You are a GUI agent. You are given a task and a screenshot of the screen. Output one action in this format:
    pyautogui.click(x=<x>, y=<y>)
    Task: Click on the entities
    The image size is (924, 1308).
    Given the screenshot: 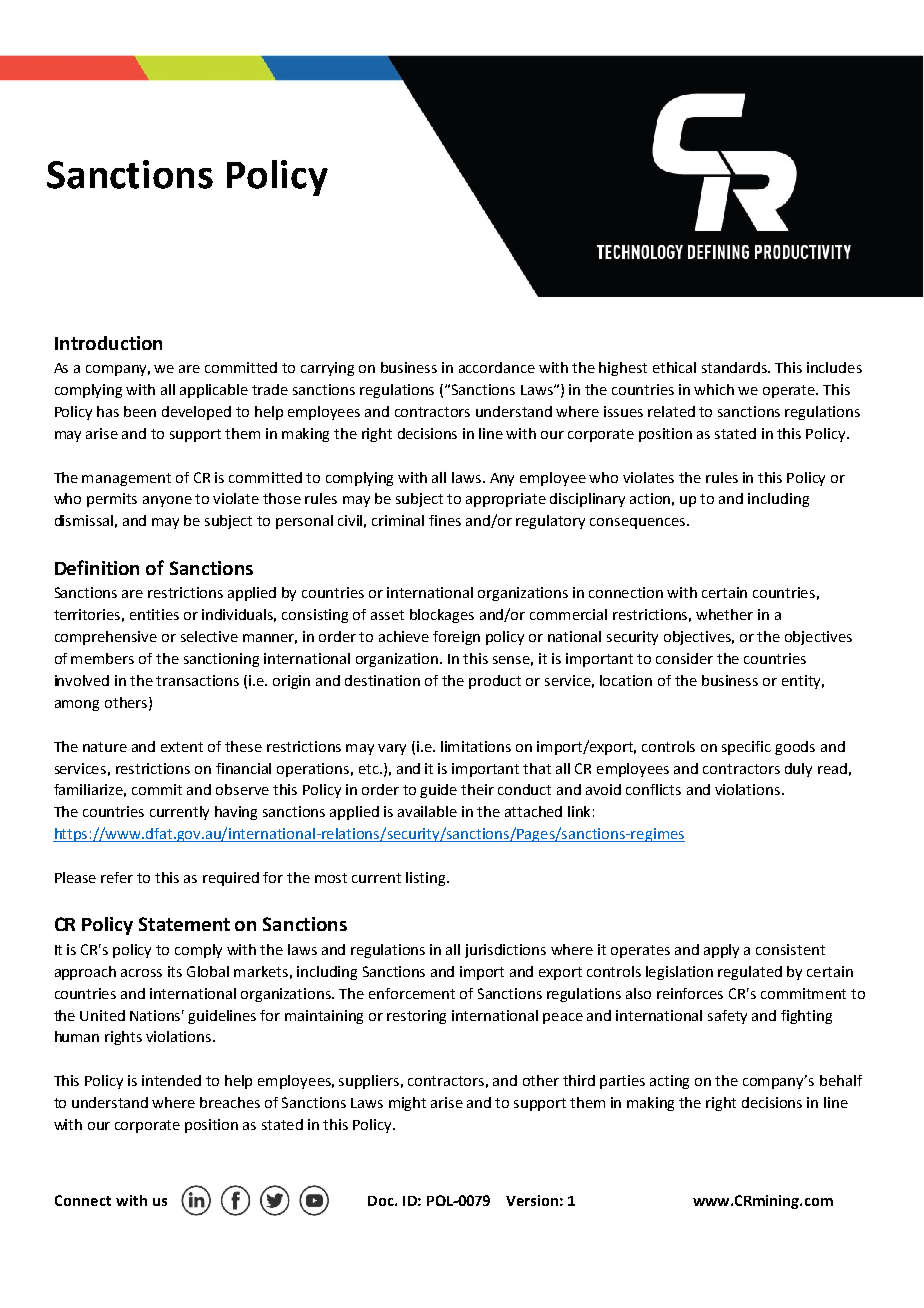 What is the action you would take?
    pyautogui.click(x=154, y=614)
